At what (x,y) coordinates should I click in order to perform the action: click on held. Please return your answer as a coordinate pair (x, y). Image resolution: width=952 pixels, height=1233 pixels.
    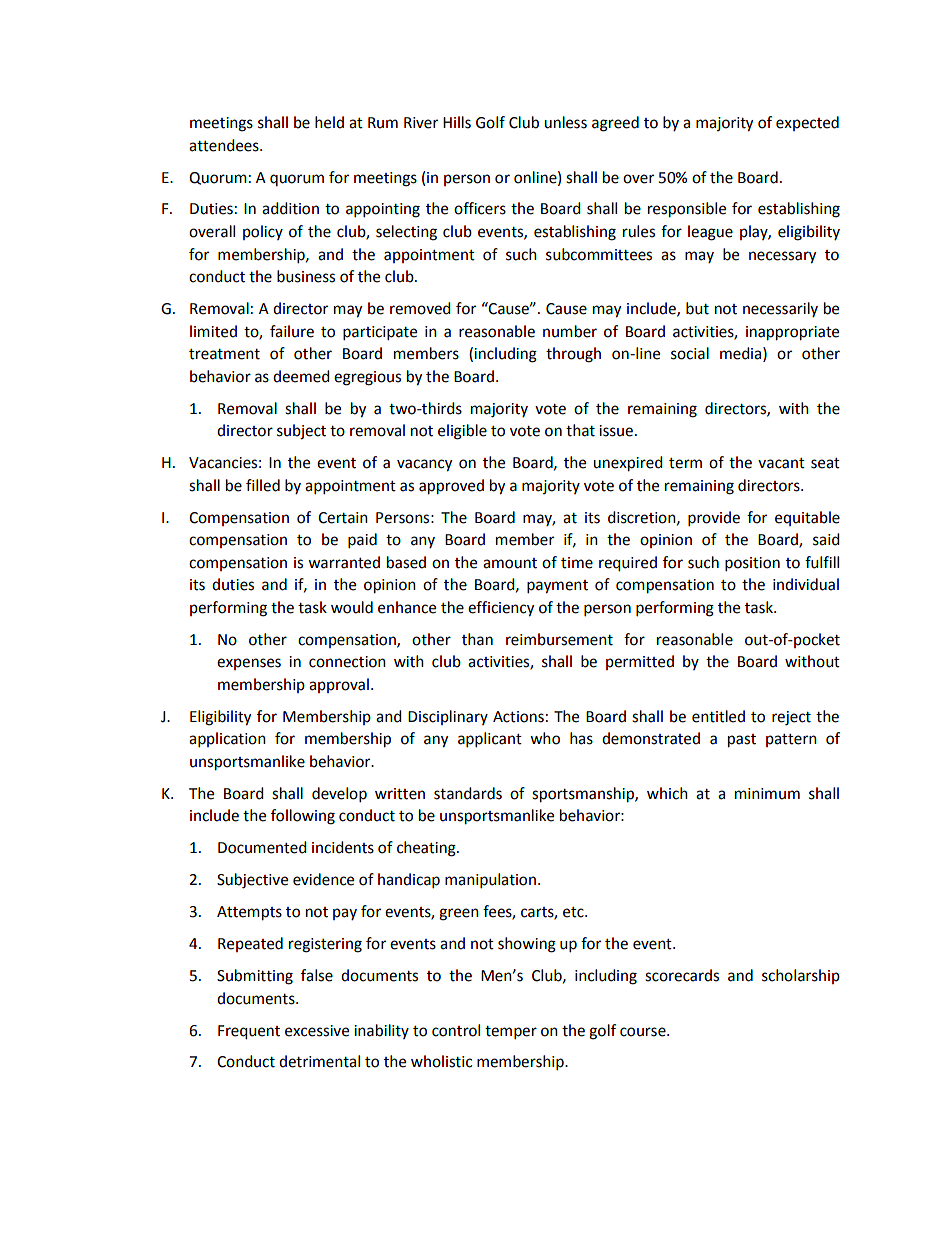
    Looking at the image, I should click on (329, 122).
